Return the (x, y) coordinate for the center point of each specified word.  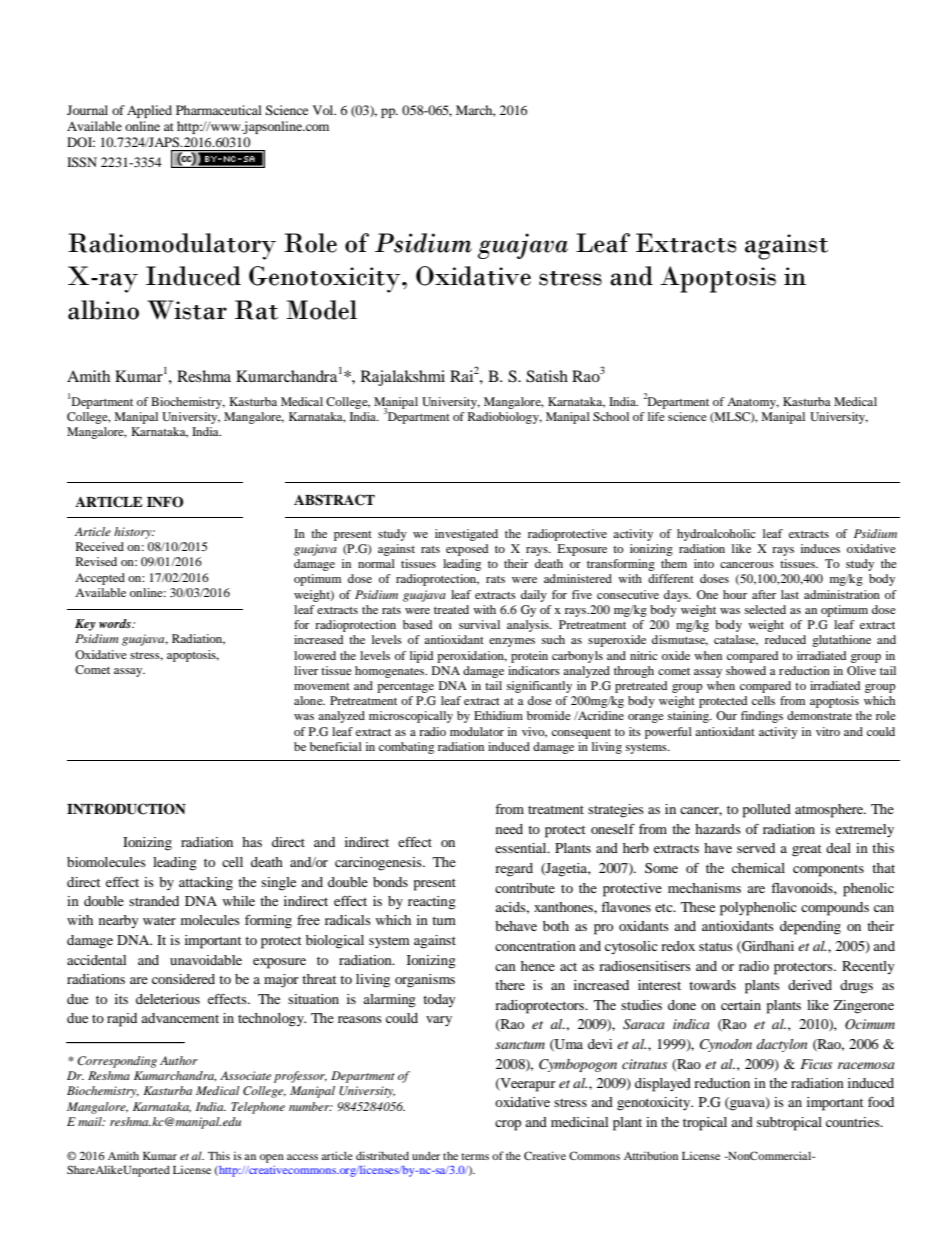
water (159, 920)
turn (444, 920)
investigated (466, 535)
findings (762, 717)
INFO (165, 502)
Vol (324, 110)
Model (322, 310)
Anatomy (753, 403)
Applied (149, 111)
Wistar (187, 310)
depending (810, 928)
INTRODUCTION (126, 809)
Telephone (258, 1108)
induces (820, 548)
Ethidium (498, 715)
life (656, 416)
